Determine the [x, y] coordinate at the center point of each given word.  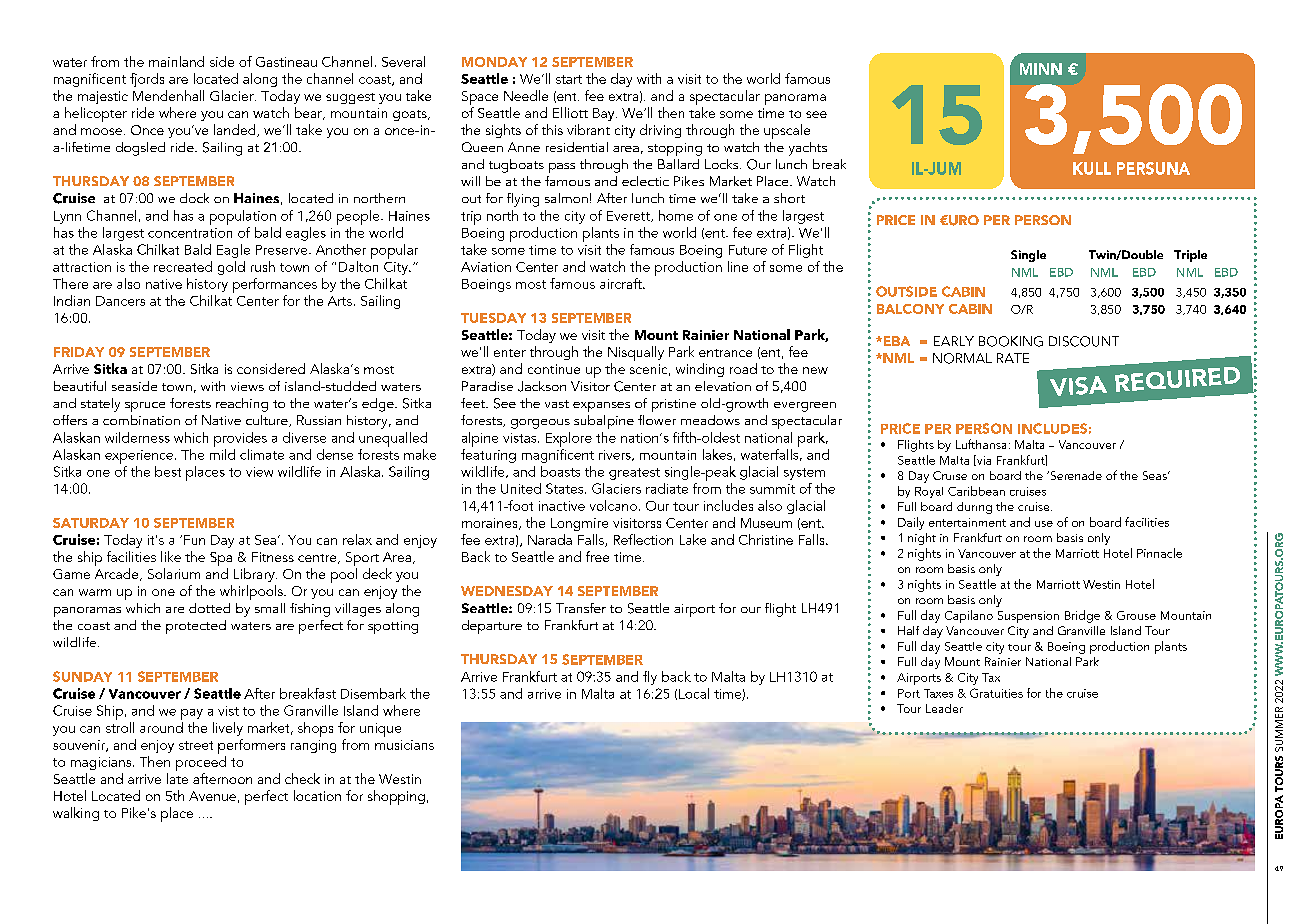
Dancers [120, 301]
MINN [1041, 69]
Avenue [212, 796]
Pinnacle [1159, 553]
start [569, 79]
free [597, 556]
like [171, 556]
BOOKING [1011, 341]
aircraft [622, 283]
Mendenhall [168, 95]
